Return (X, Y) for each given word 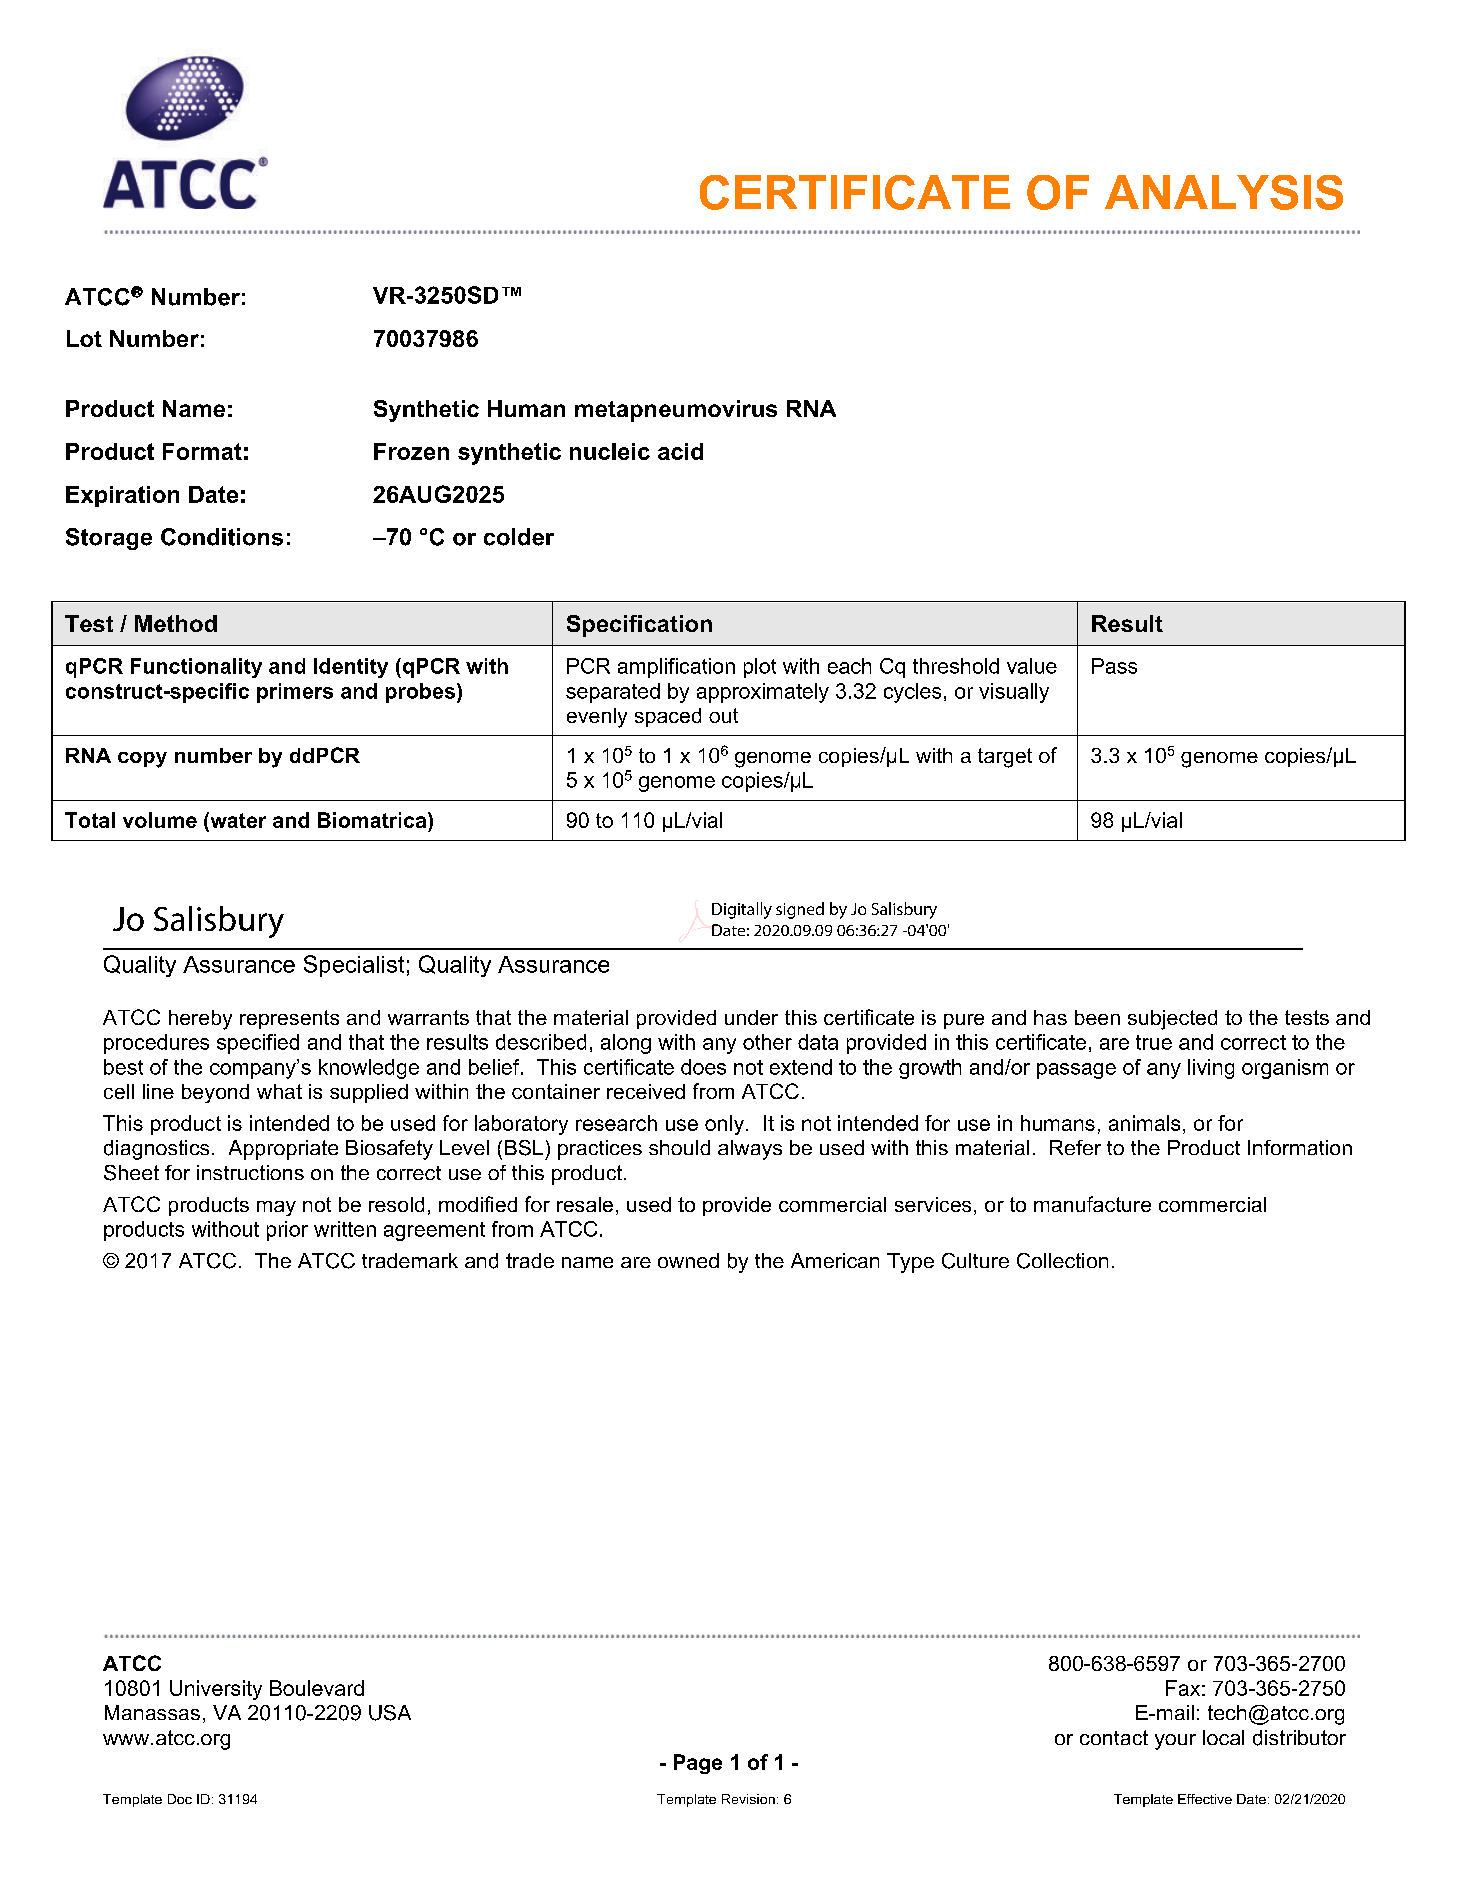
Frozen (411, 451)
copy (142, 760)
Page (698, 1764)
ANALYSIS (1224, 192)
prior (287, 1231)
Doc (180, 1799)
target (1005, 758)
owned (688, 1260)
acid (680, 451)
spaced (668, 717)
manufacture (1092, 1204)
